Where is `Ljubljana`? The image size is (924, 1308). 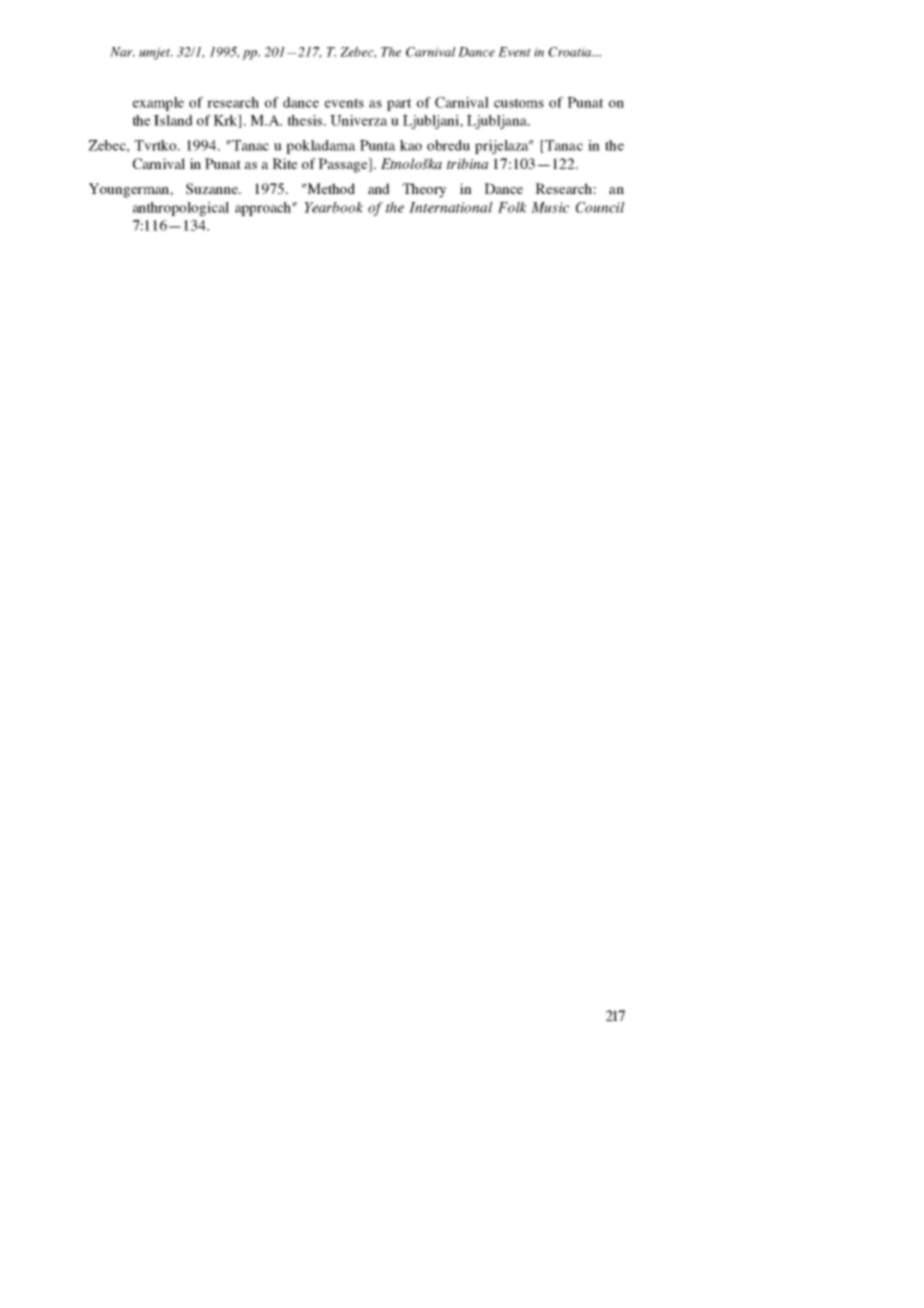
Ljubljana is located at coordinates (498, 122).
